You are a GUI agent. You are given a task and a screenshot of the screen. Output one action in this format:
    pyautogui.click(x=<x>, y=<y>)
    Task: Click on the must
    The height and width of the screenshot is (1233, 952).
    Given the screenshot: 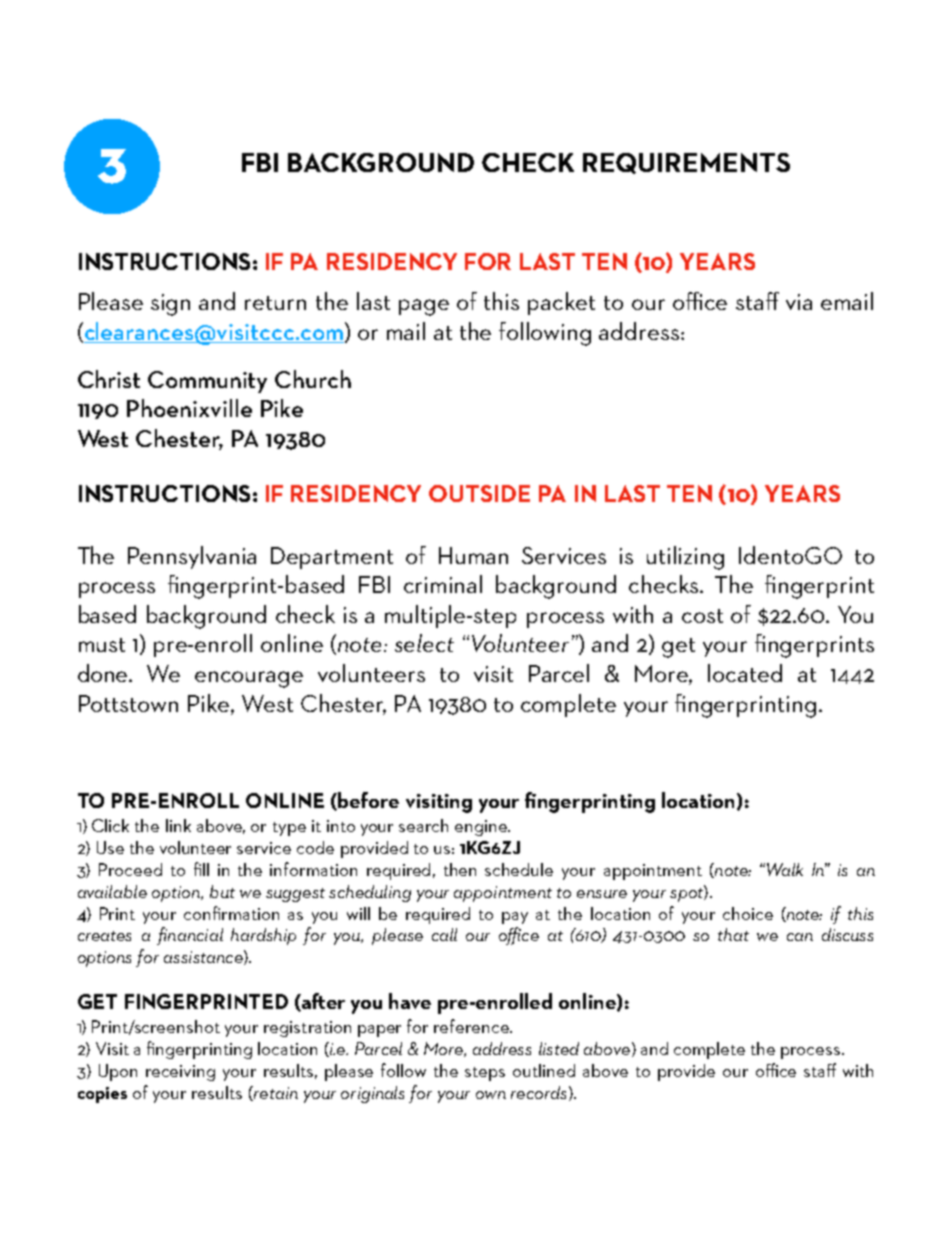 What is the action you would take?
    pyautogui.click(x=102, y=645)
